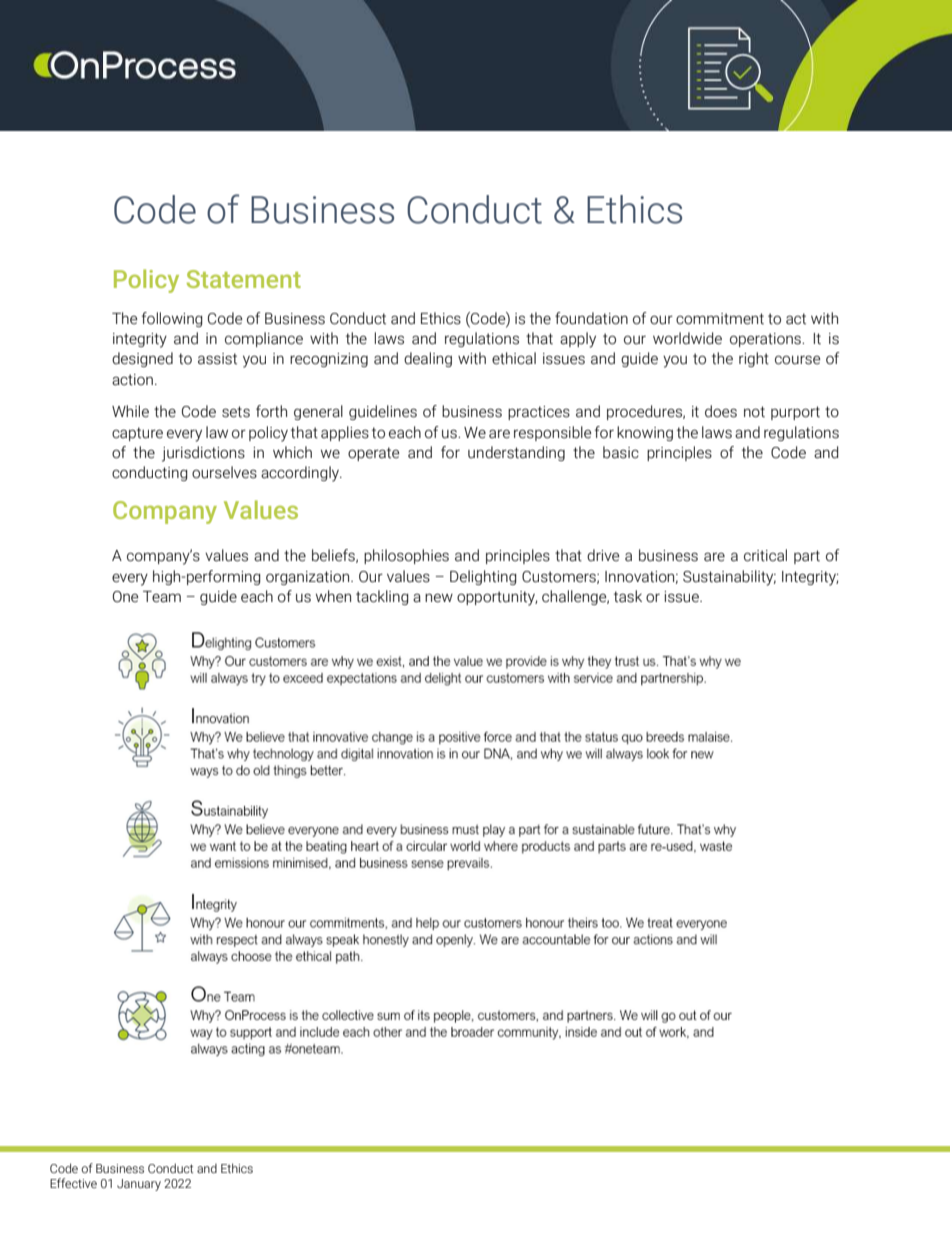 The width and height of the screenshot is (952, 1233). What do you see at coordinates (73, 1183) in the screenshot?
I see `Effective` at bounding box center [73, 1183].
